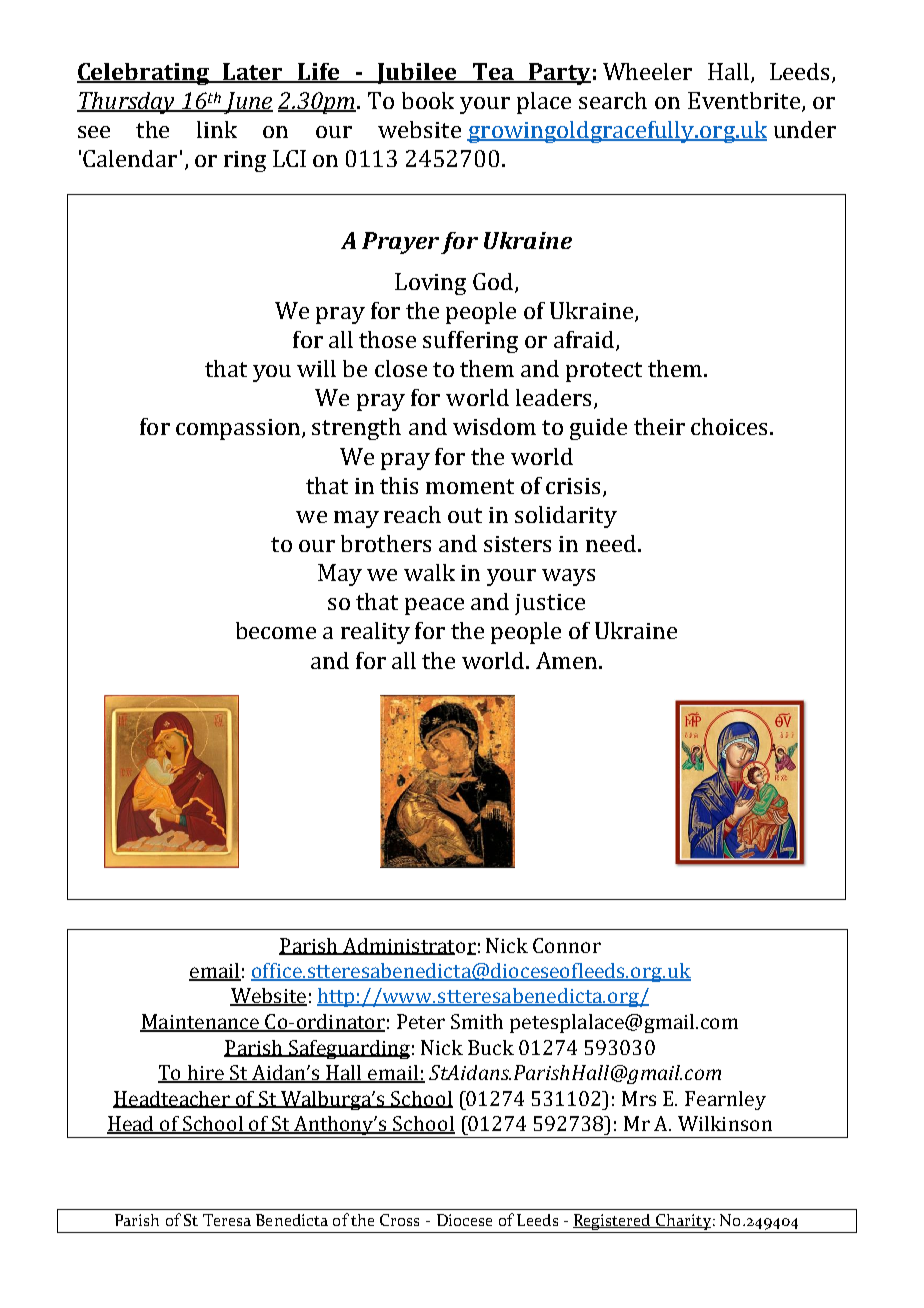 The height and width of the document is (1308, 924). Describe the element at coordinates (567, 945) in the document. I see `Connor` at that location.
